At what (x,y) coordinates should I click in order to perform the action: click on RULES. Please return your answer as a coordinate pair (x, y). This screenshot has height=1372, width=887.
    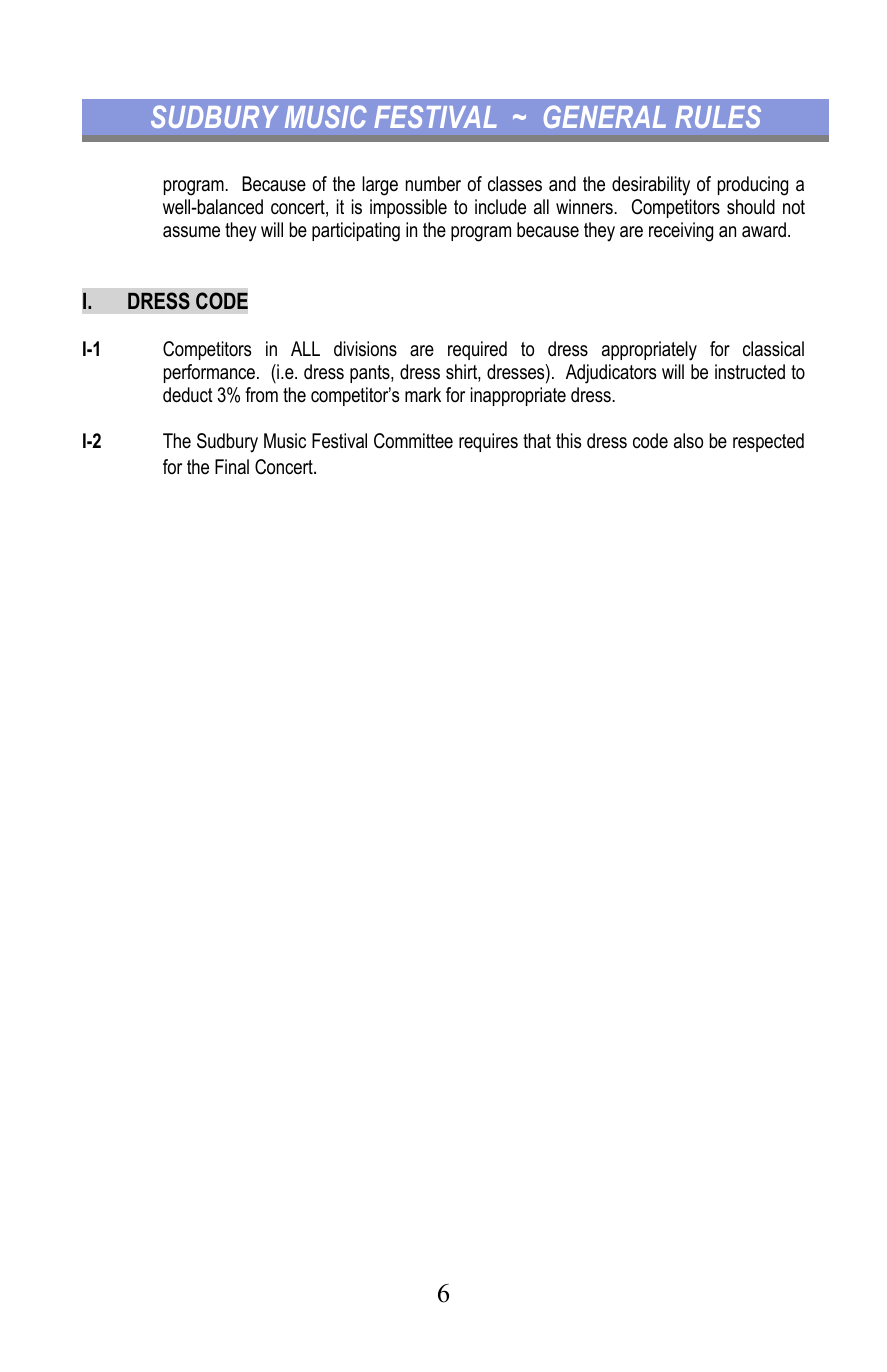
    Looking at the image, I should click on (718, 116).
